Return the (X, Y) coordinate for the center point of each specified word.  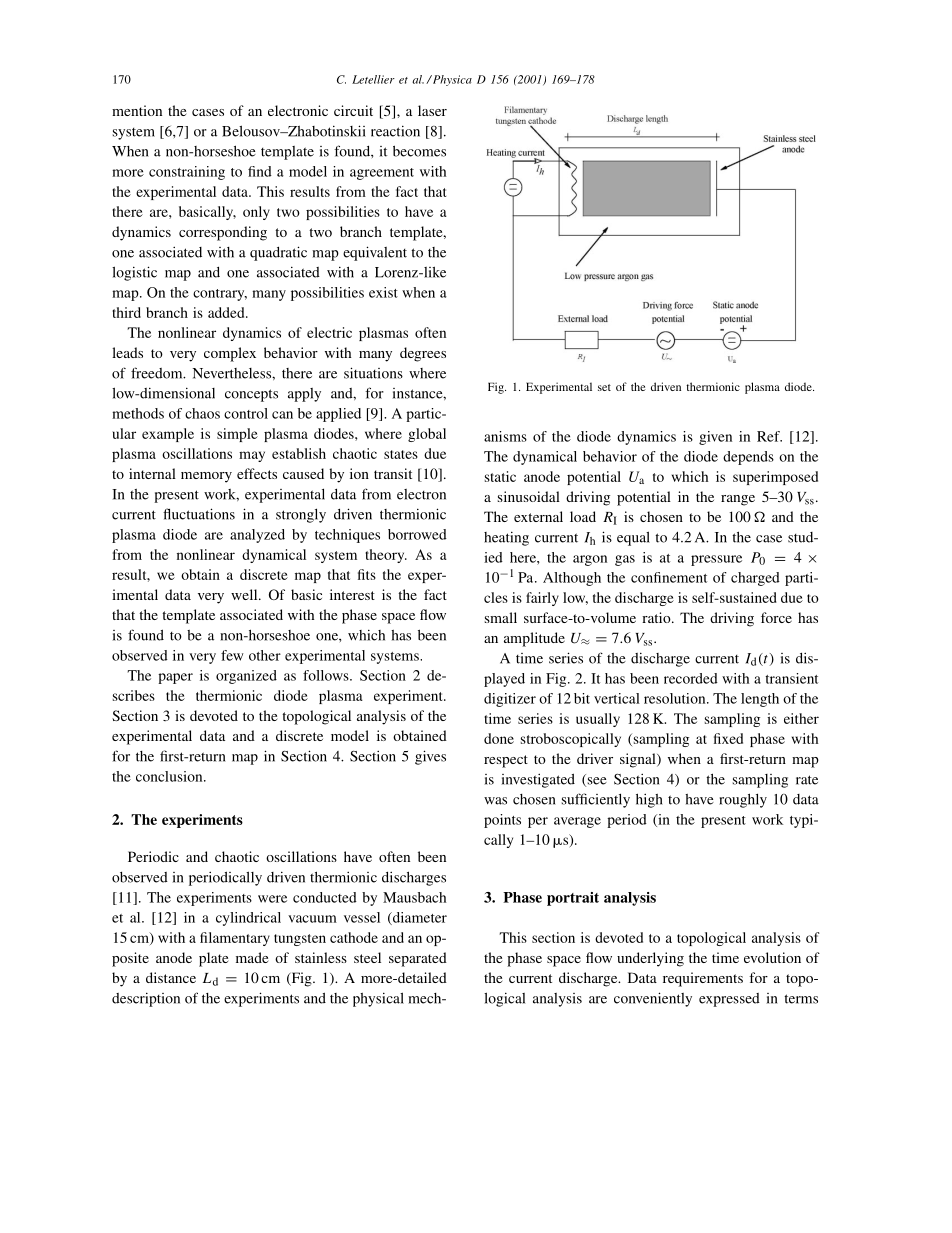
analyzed (257, 536)
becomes (419, 151)
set (604, 387)
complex (230, 354)
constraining (187, 173)
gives (430, 757)
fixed (728, 738)
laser (432, 110)
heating (506, 538)
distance (171, 977)
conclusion (170, 776)
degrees (423, 354)
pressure (716, 560)
